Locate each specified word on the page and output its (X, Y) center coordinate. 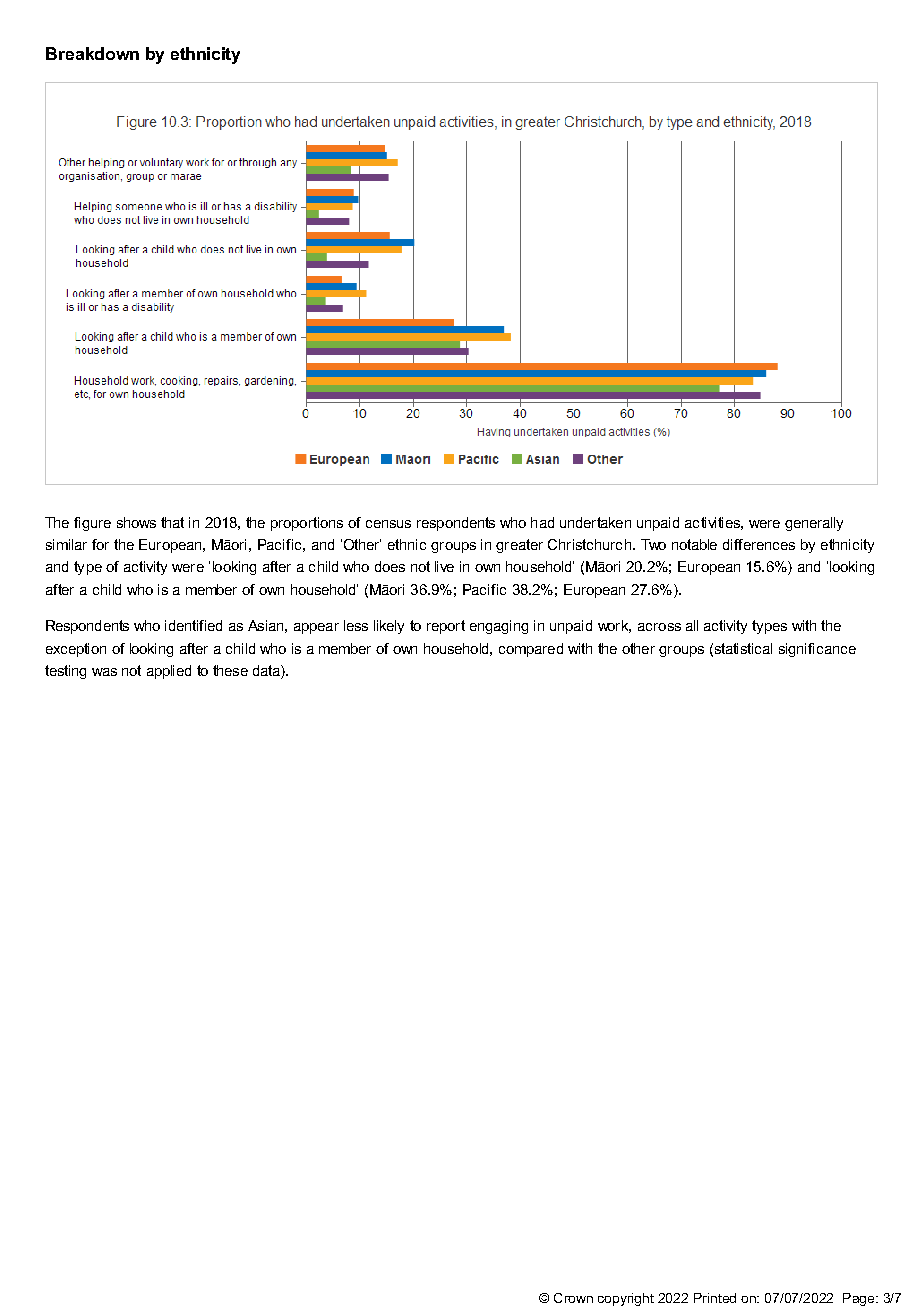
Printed (715, 1298)
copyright (626, 1299)
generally (814, 524)
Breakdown (92, 53)
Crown (573, 1298)
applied (169, 672)
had (542, 522)
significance (817, 650)
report (446, 627)
